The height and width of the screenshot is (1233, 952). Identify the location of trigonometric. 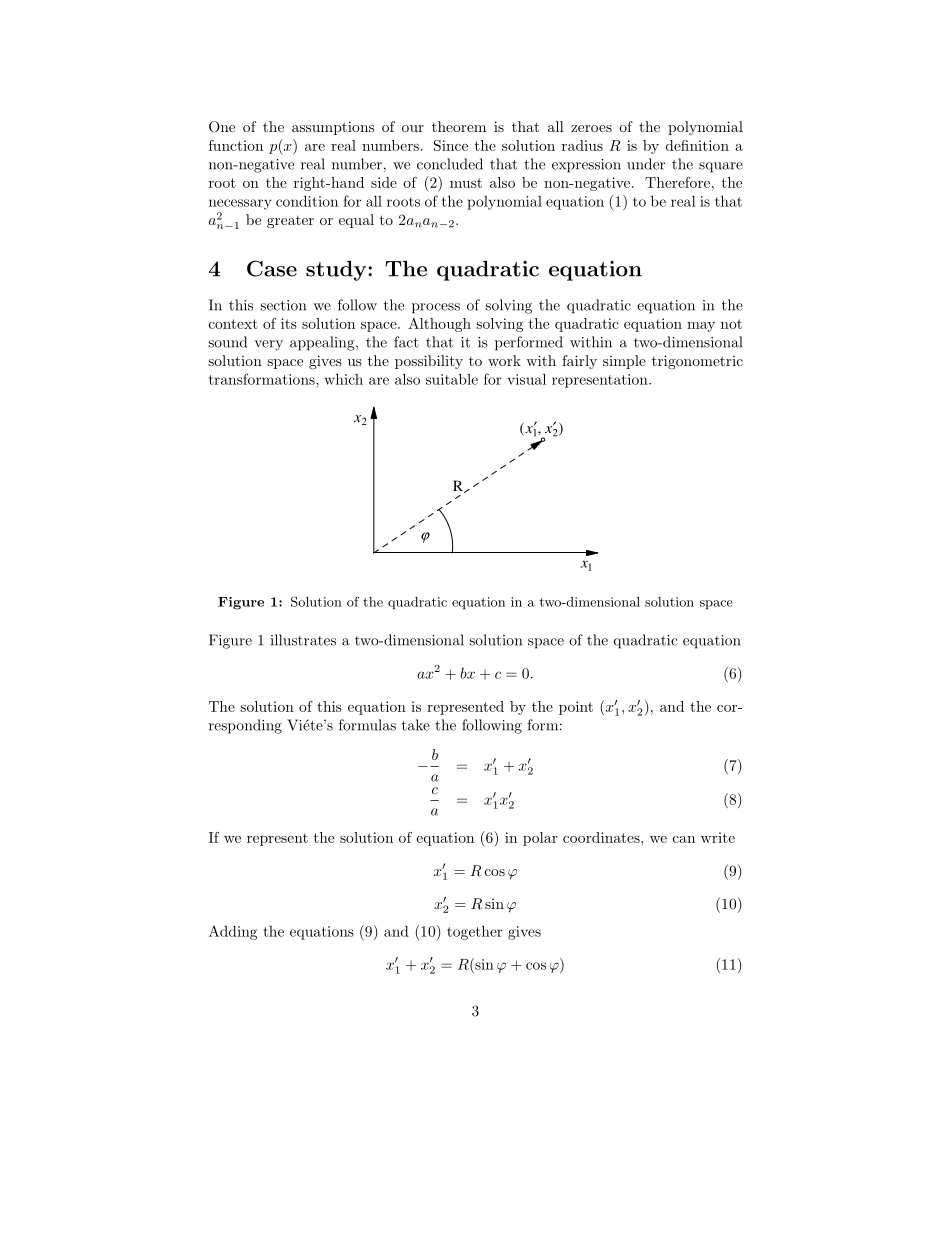
(697, 362).
